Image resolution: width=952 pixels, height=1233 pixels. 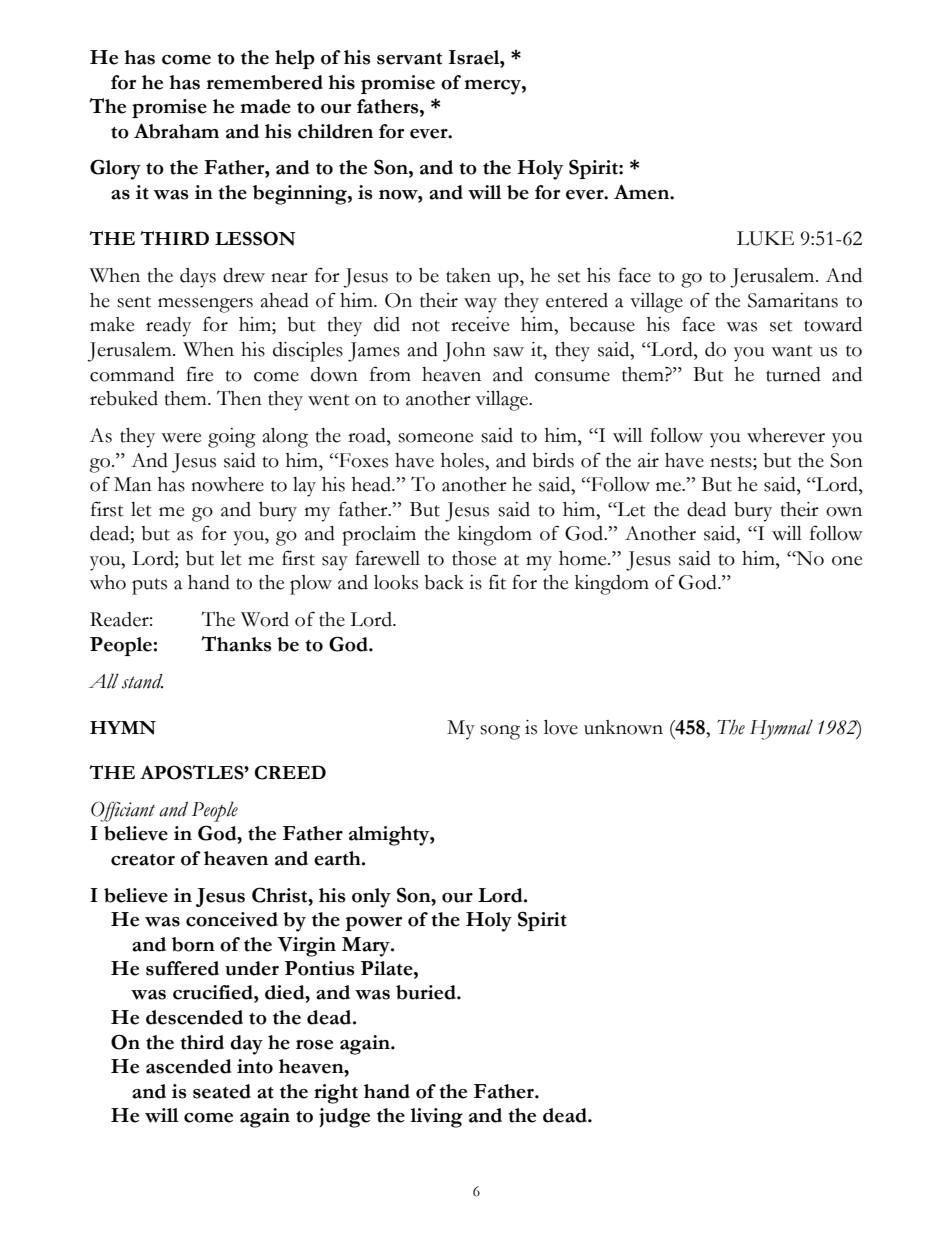 I want to click on were, so click(x=181, y=438).
